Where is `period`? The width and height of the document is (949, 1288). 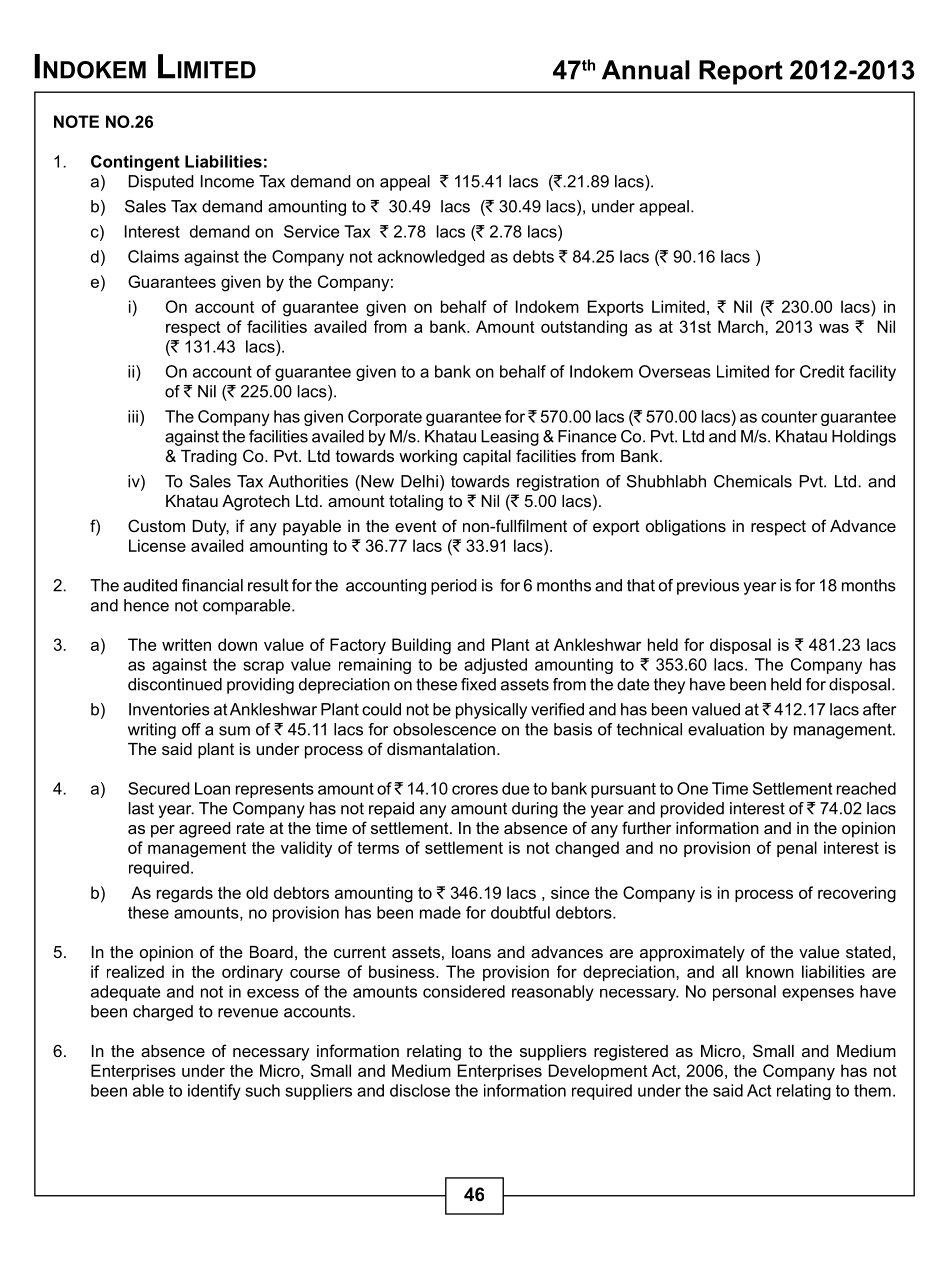 period is located at coordinates (454, 587).
